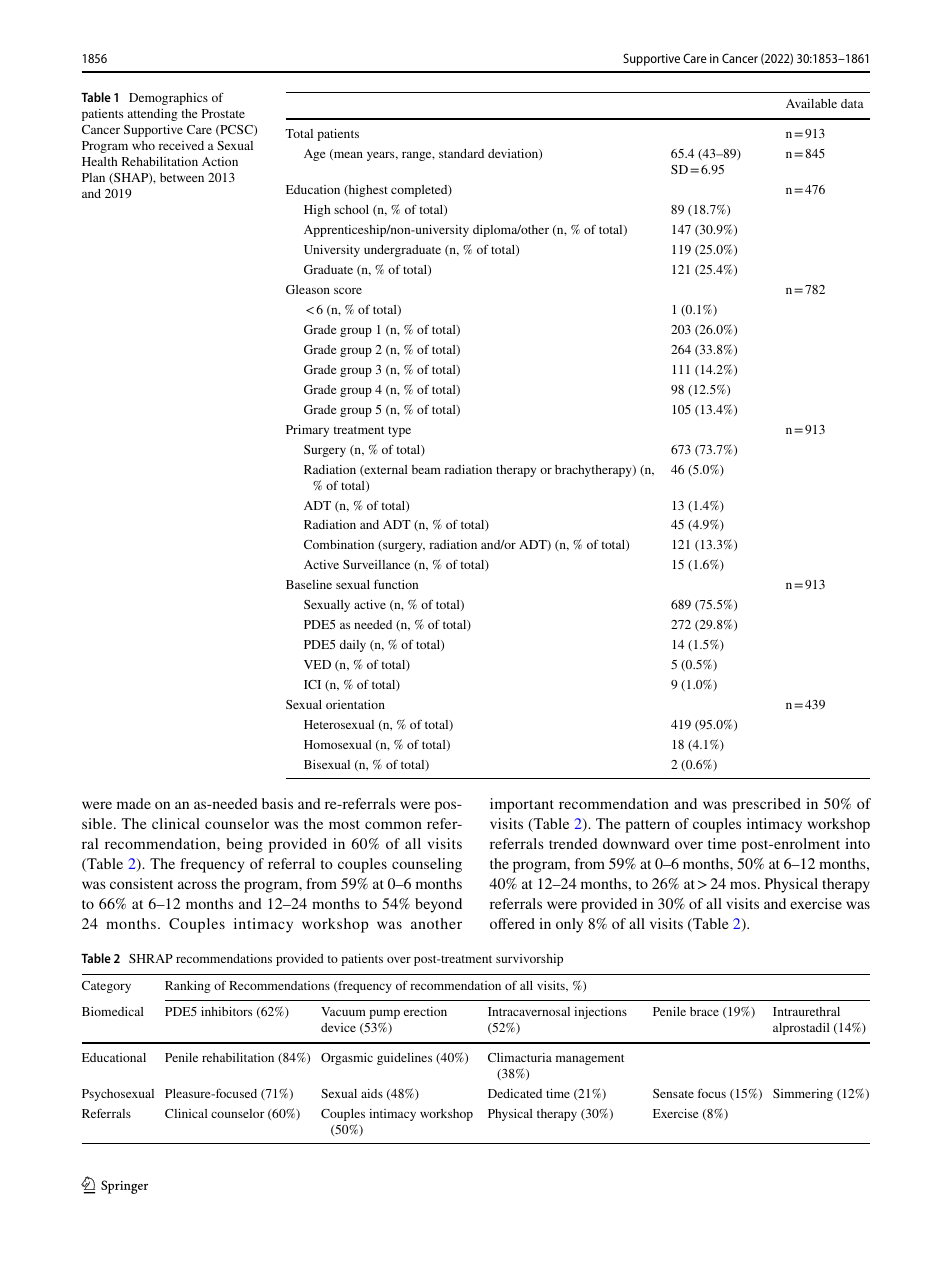  I want to click on into, so click(857, 843).
